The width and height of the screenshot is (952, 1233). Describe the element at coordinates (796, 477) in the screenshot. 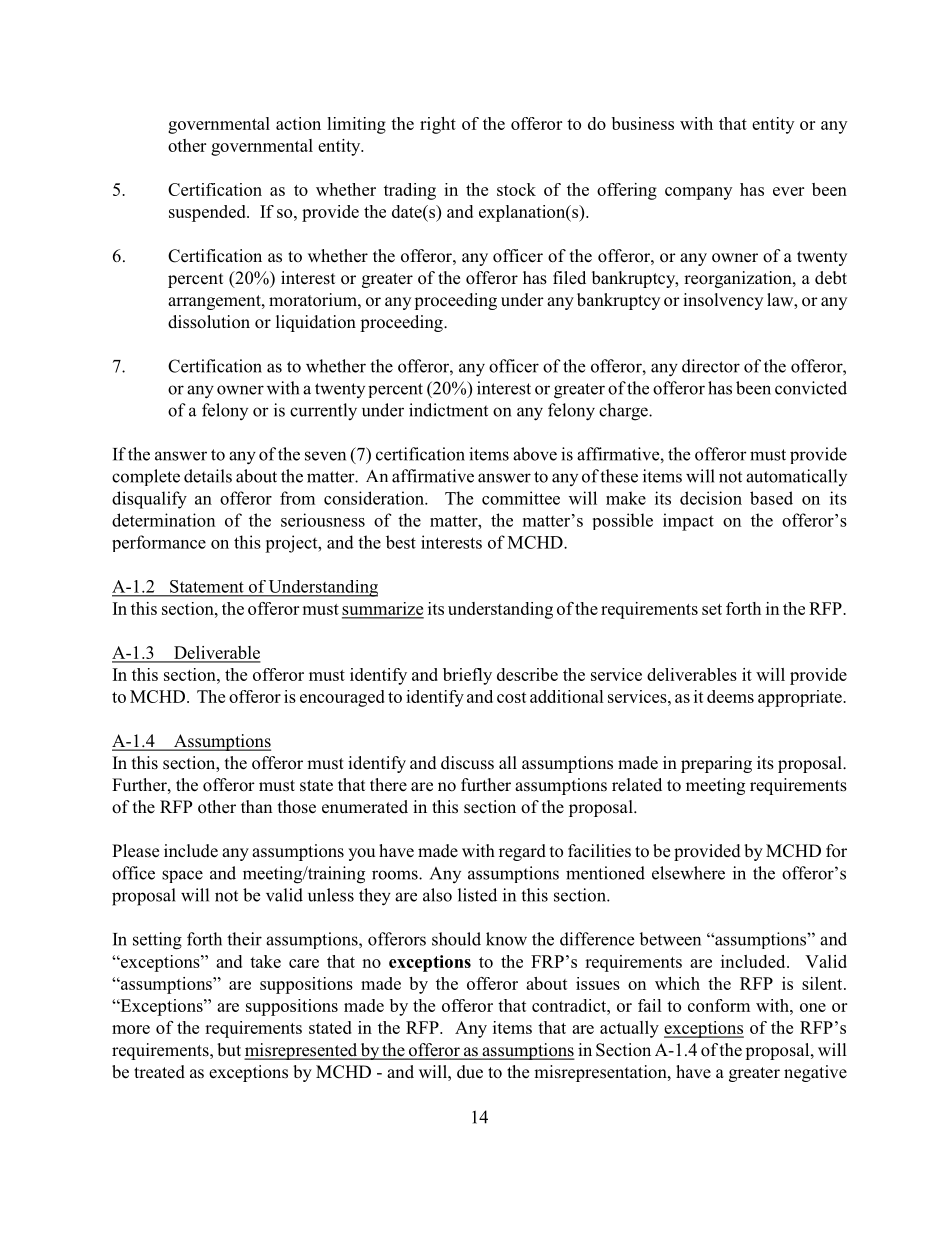

I see `automatically` at that location.
